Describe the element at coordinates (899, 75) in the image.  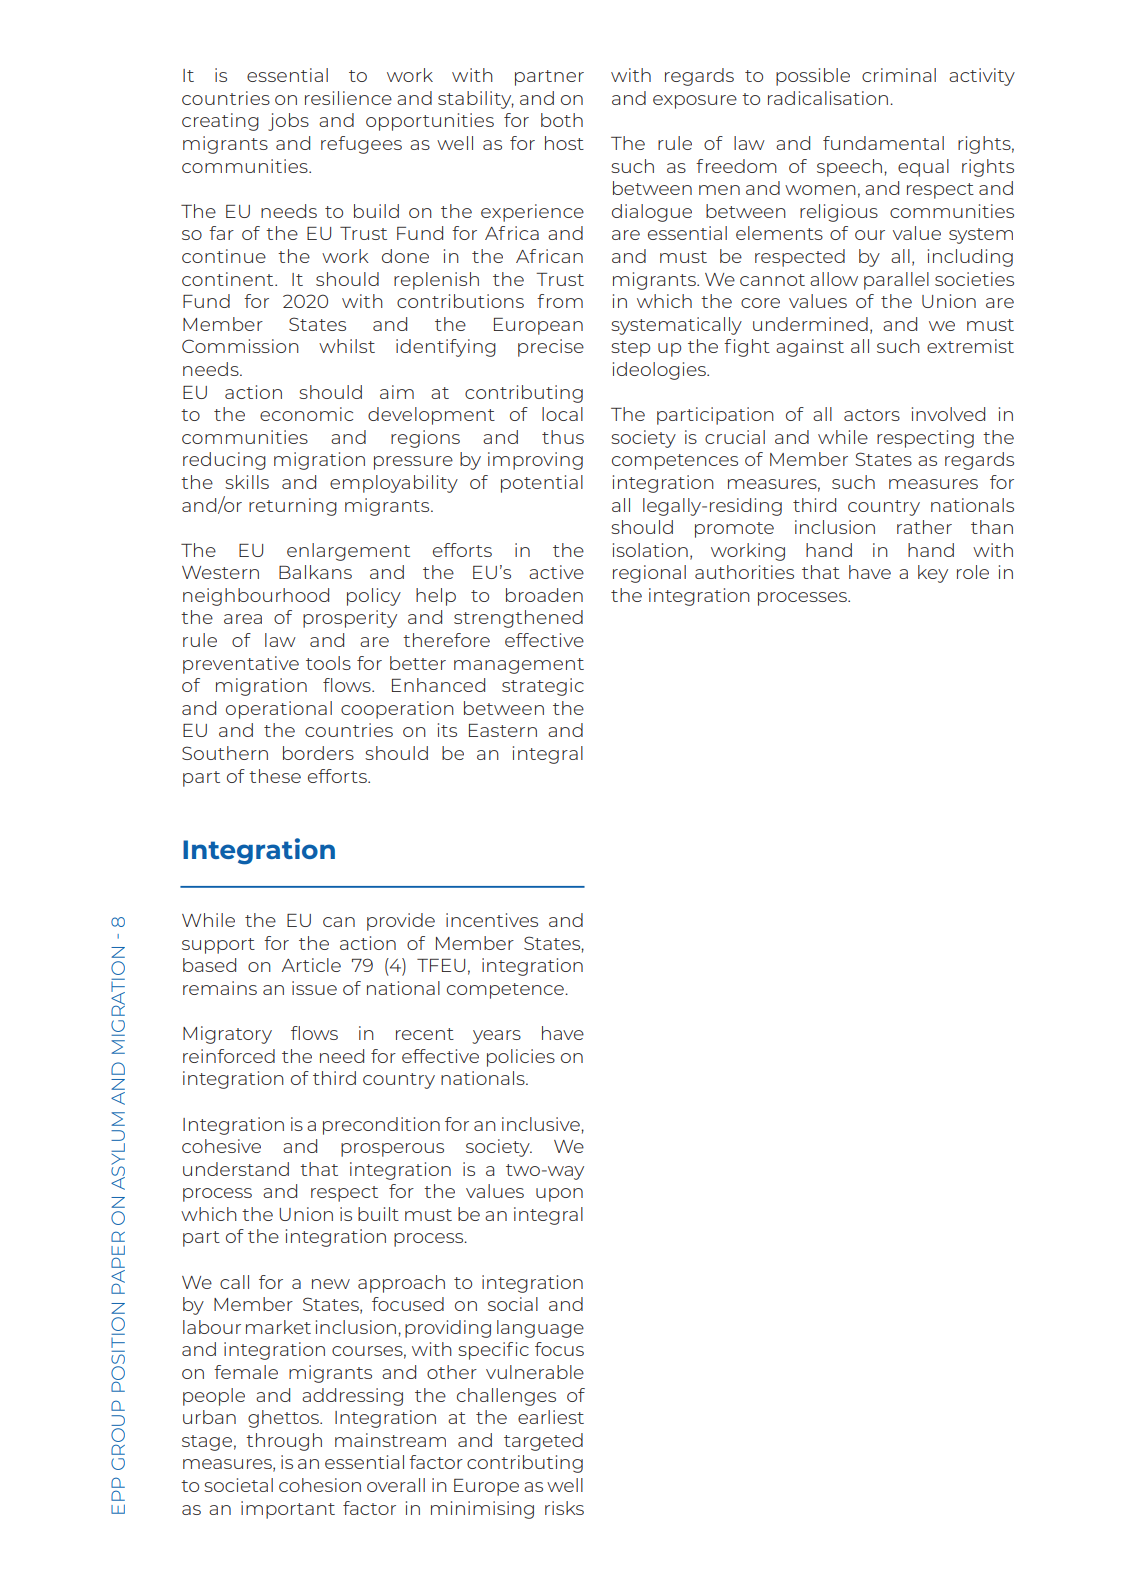
I see `criminal` at that location.
